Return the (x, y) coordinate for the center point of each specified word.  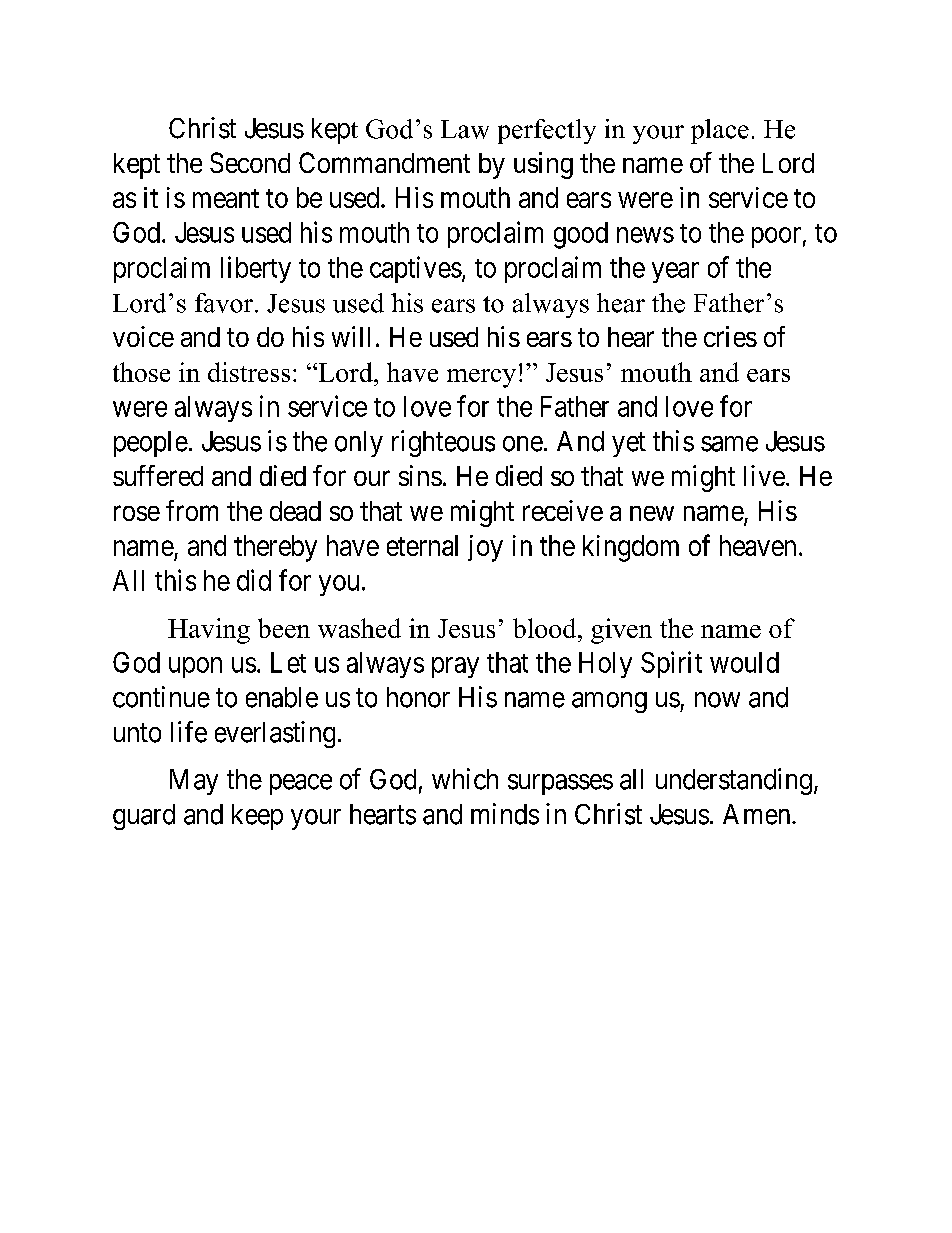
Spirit (671, 664)
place (720, 131)
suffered (158, 475)
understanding (734, 781)
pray (455, 667)
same (729, 444)
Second (250, 162)
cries (730, 336)
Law (465, 129)
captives (416, 269)
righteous (443, 443)
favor (225, 303)
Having (209, 631)
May (194, 782)
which (465, 779)
